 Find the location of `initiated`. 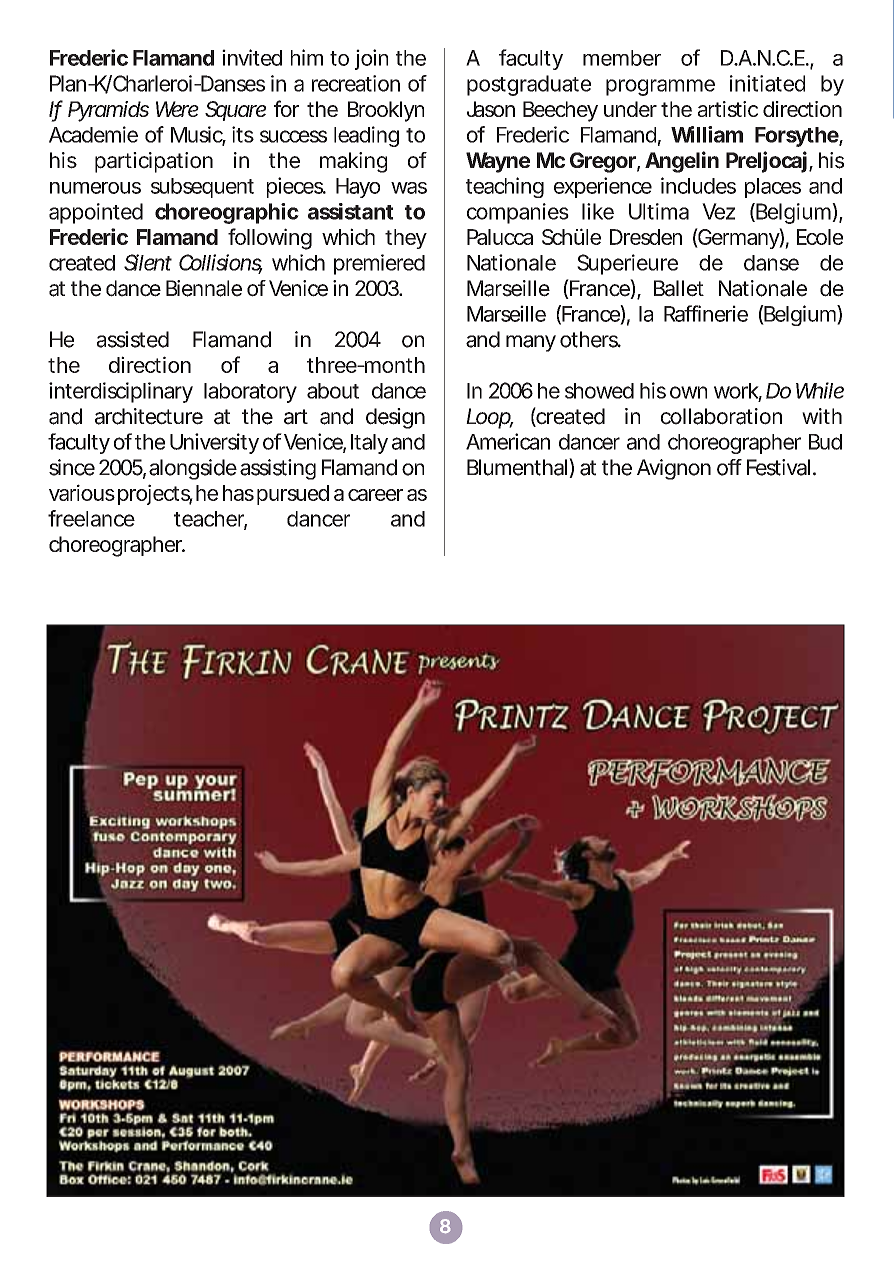

initiated is located at coordinates (767, 83).
